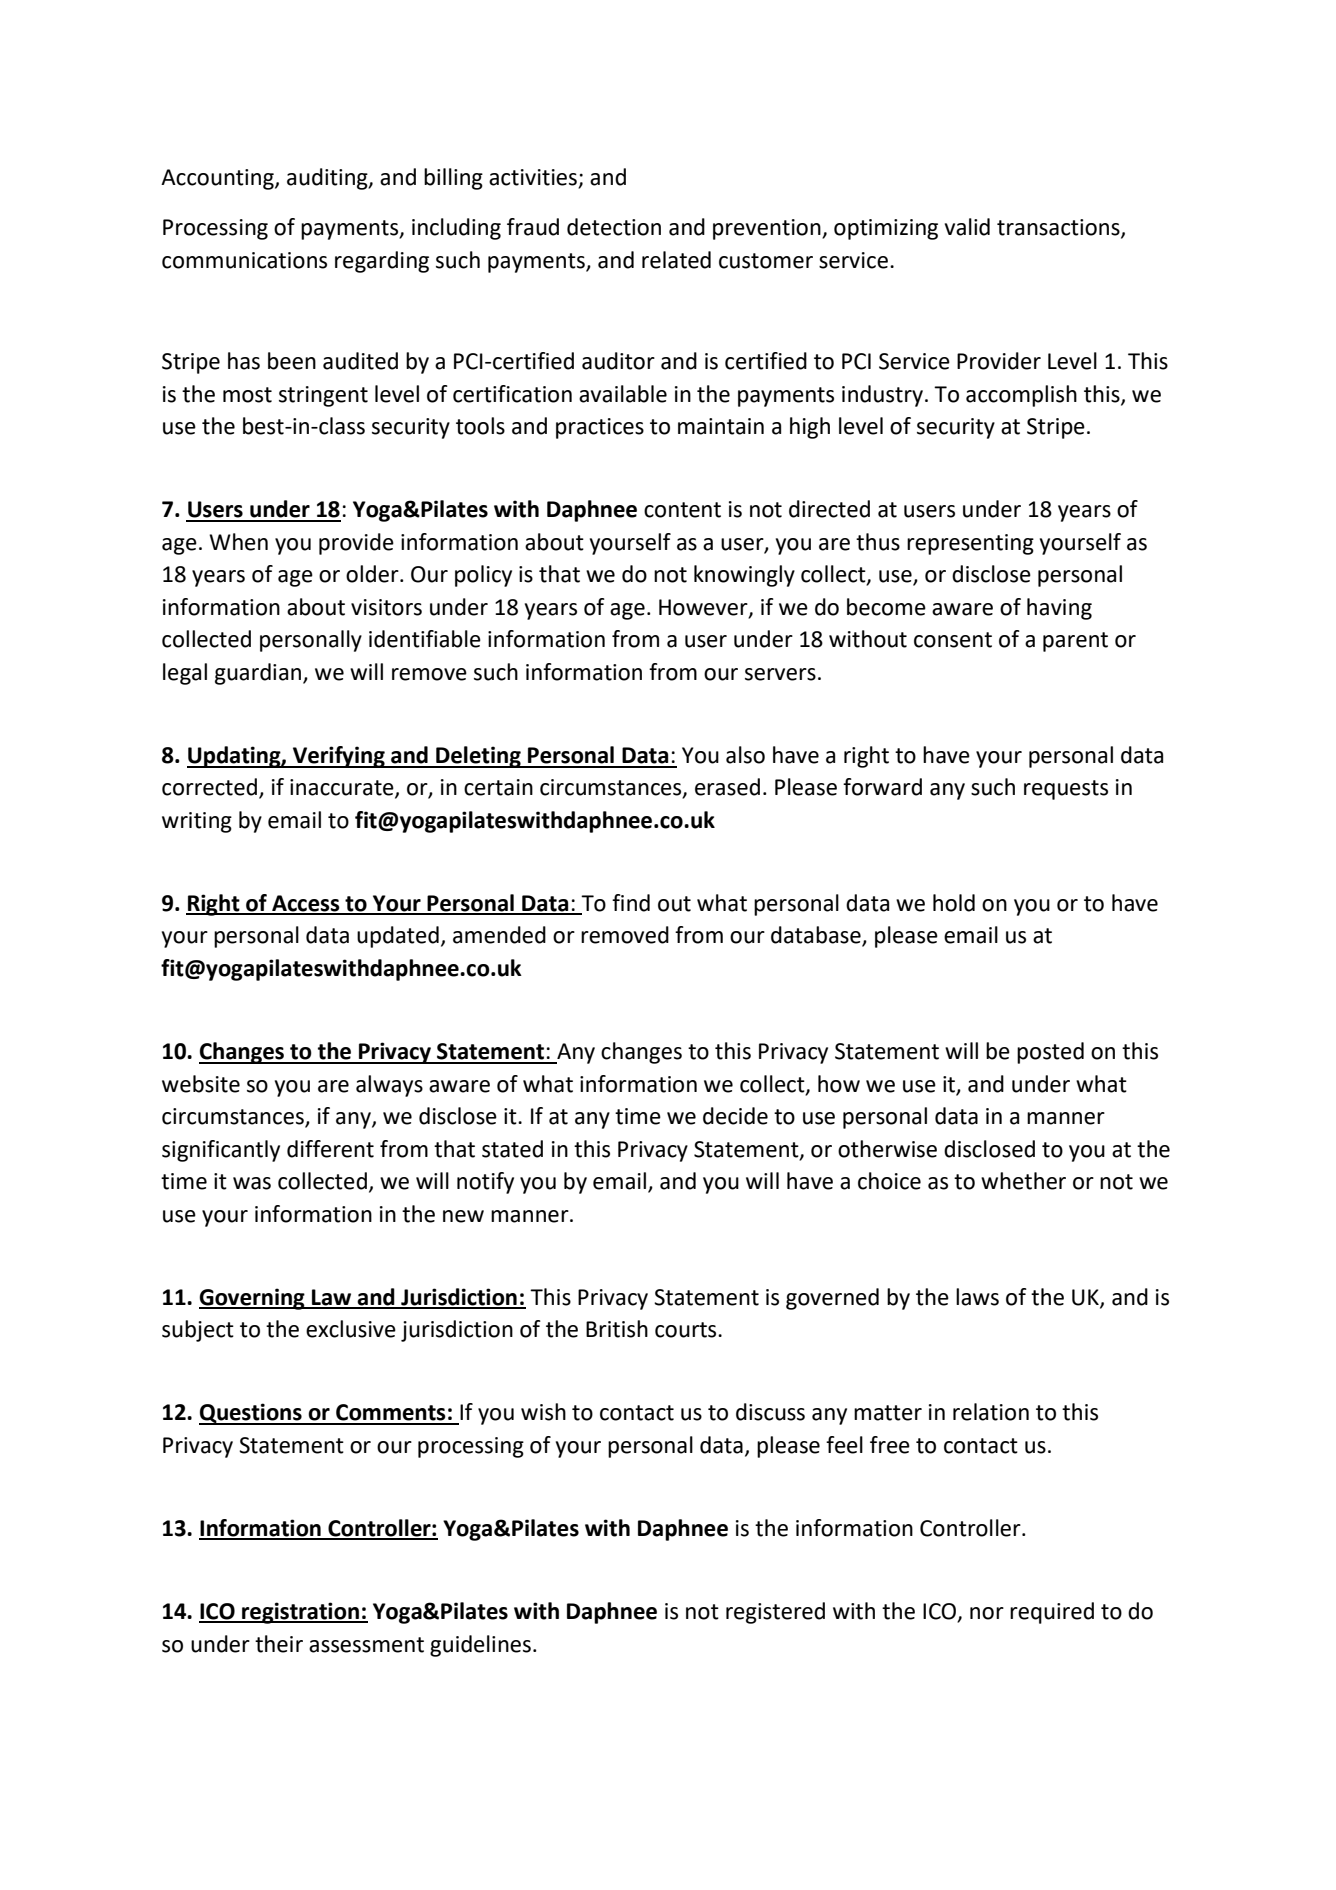 The image size is (1336, 1890). What do you see at coordinates (954, 903) in the document?
I see `hold` at bounding box center [954, 903].
